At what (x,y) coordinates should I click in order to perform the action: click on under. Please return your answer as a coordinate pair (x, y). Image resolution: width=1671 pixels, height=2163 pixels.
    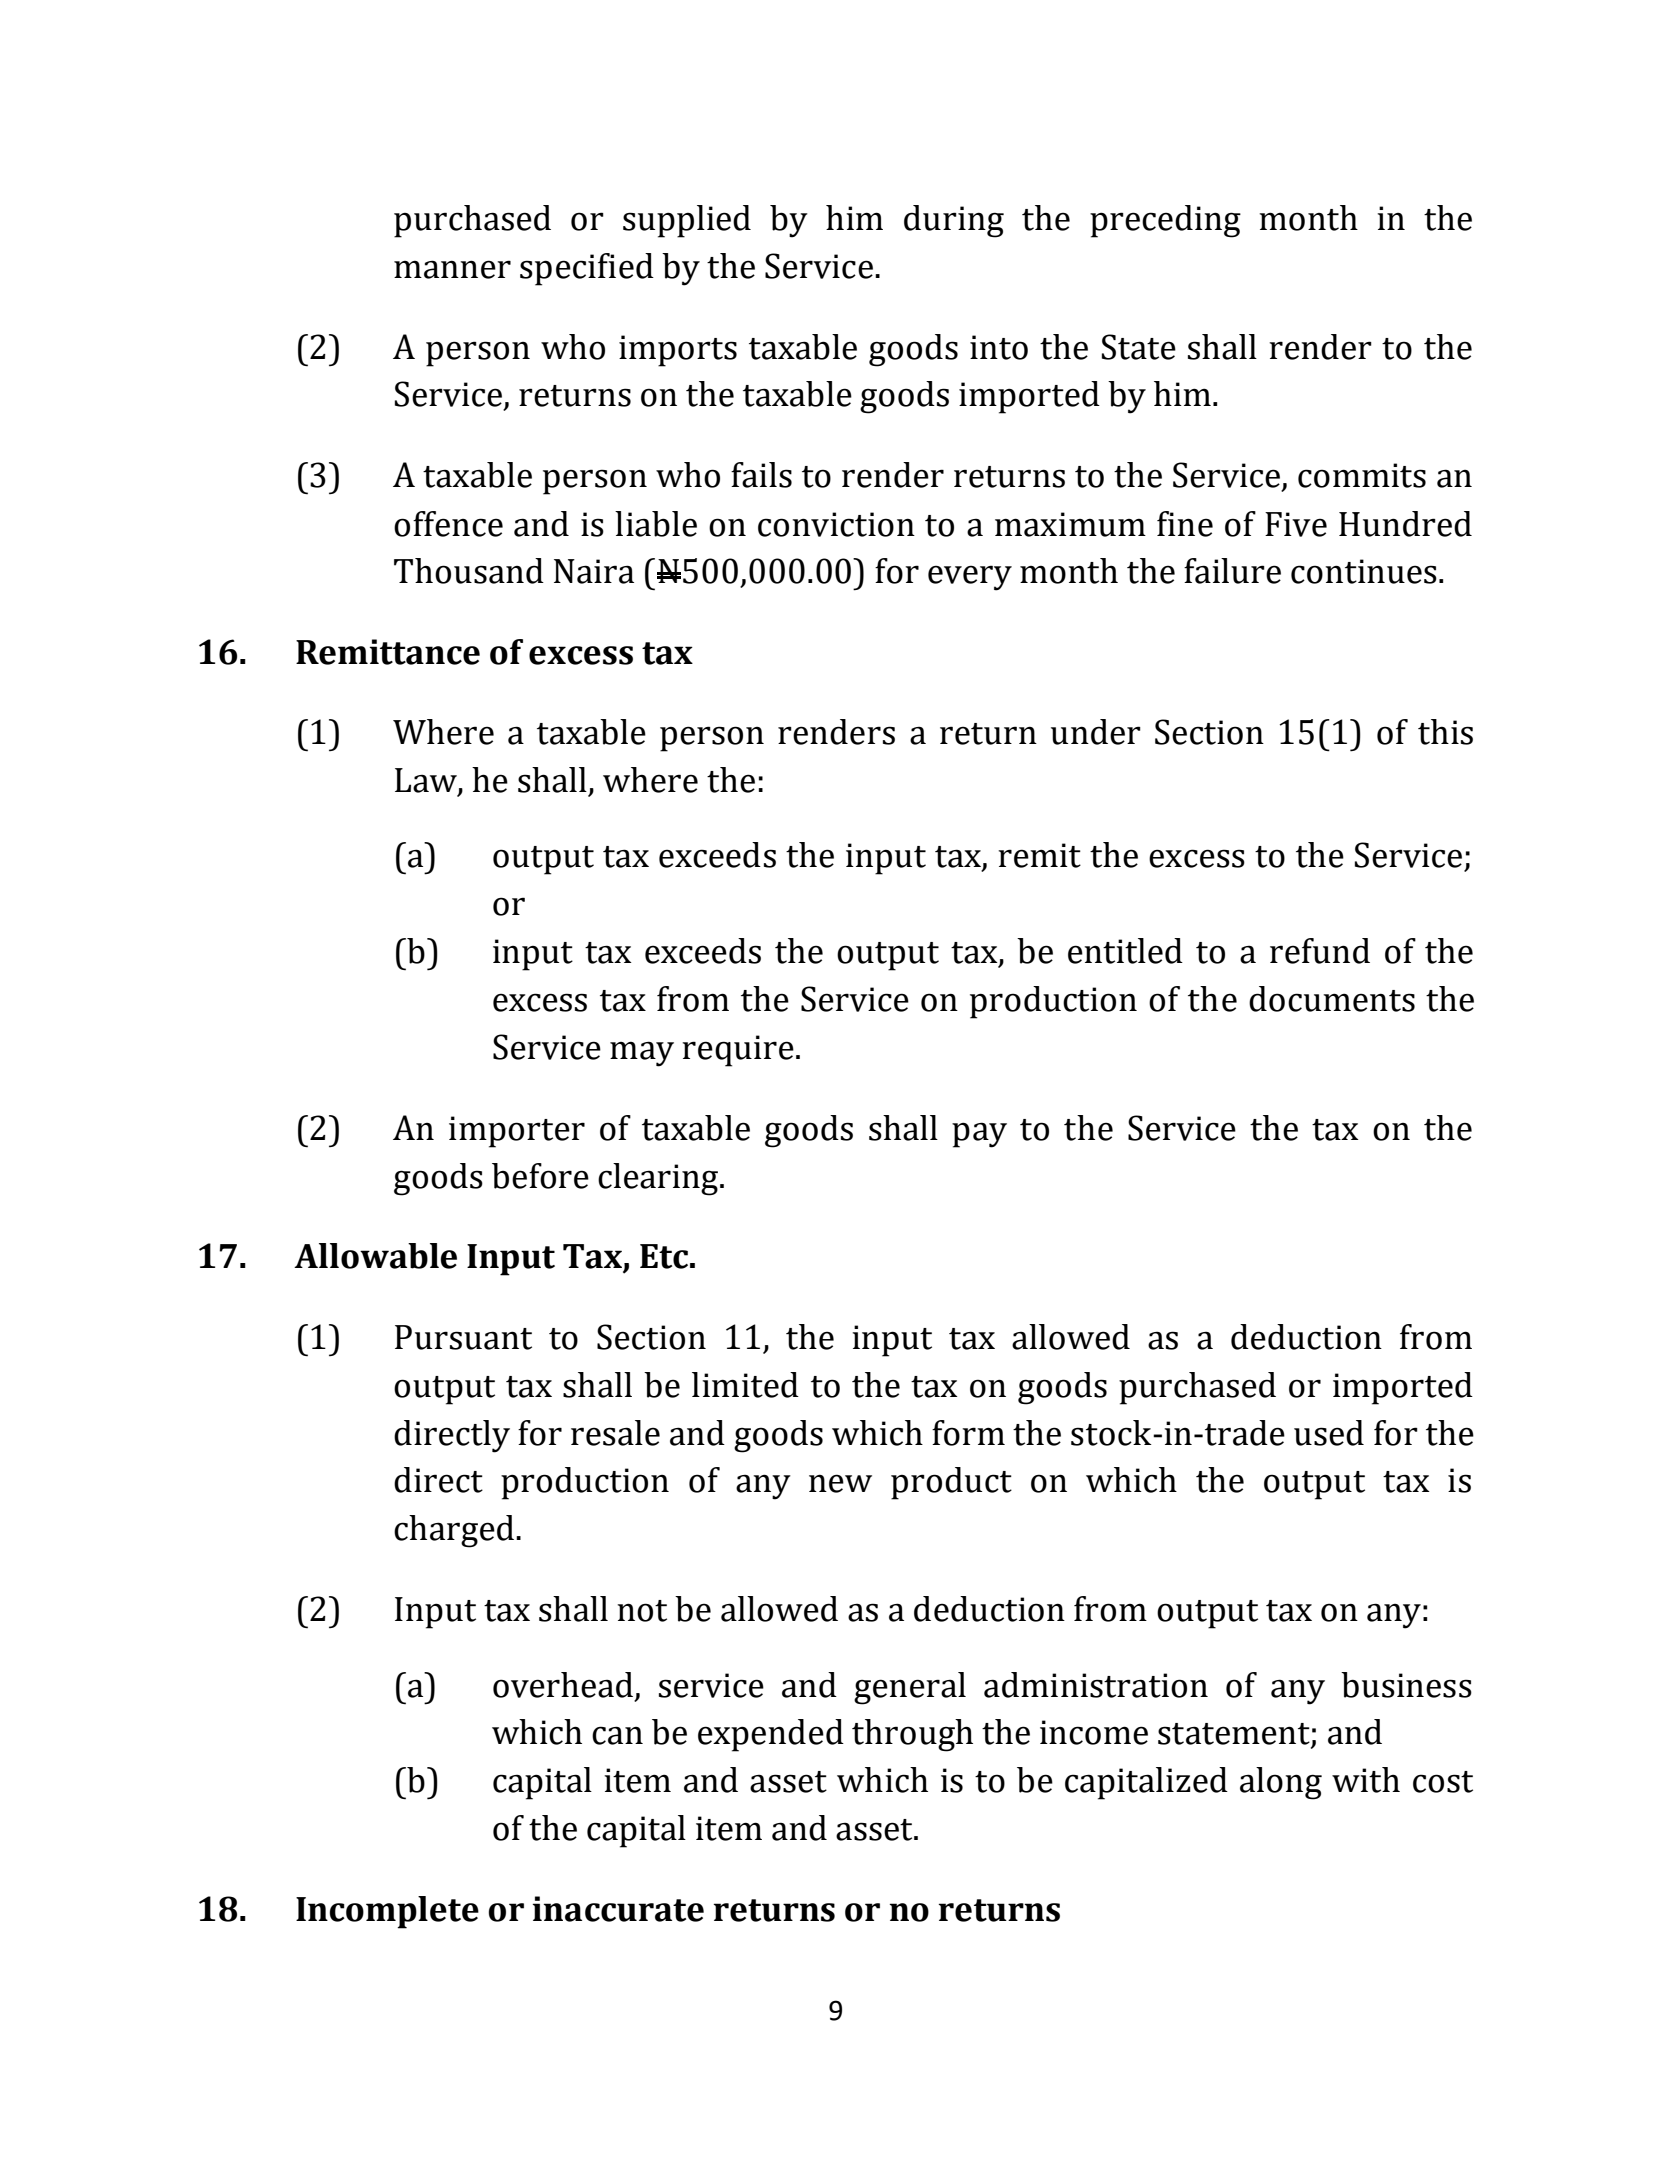
    Looking at the image, I should click on (1096, 732).
